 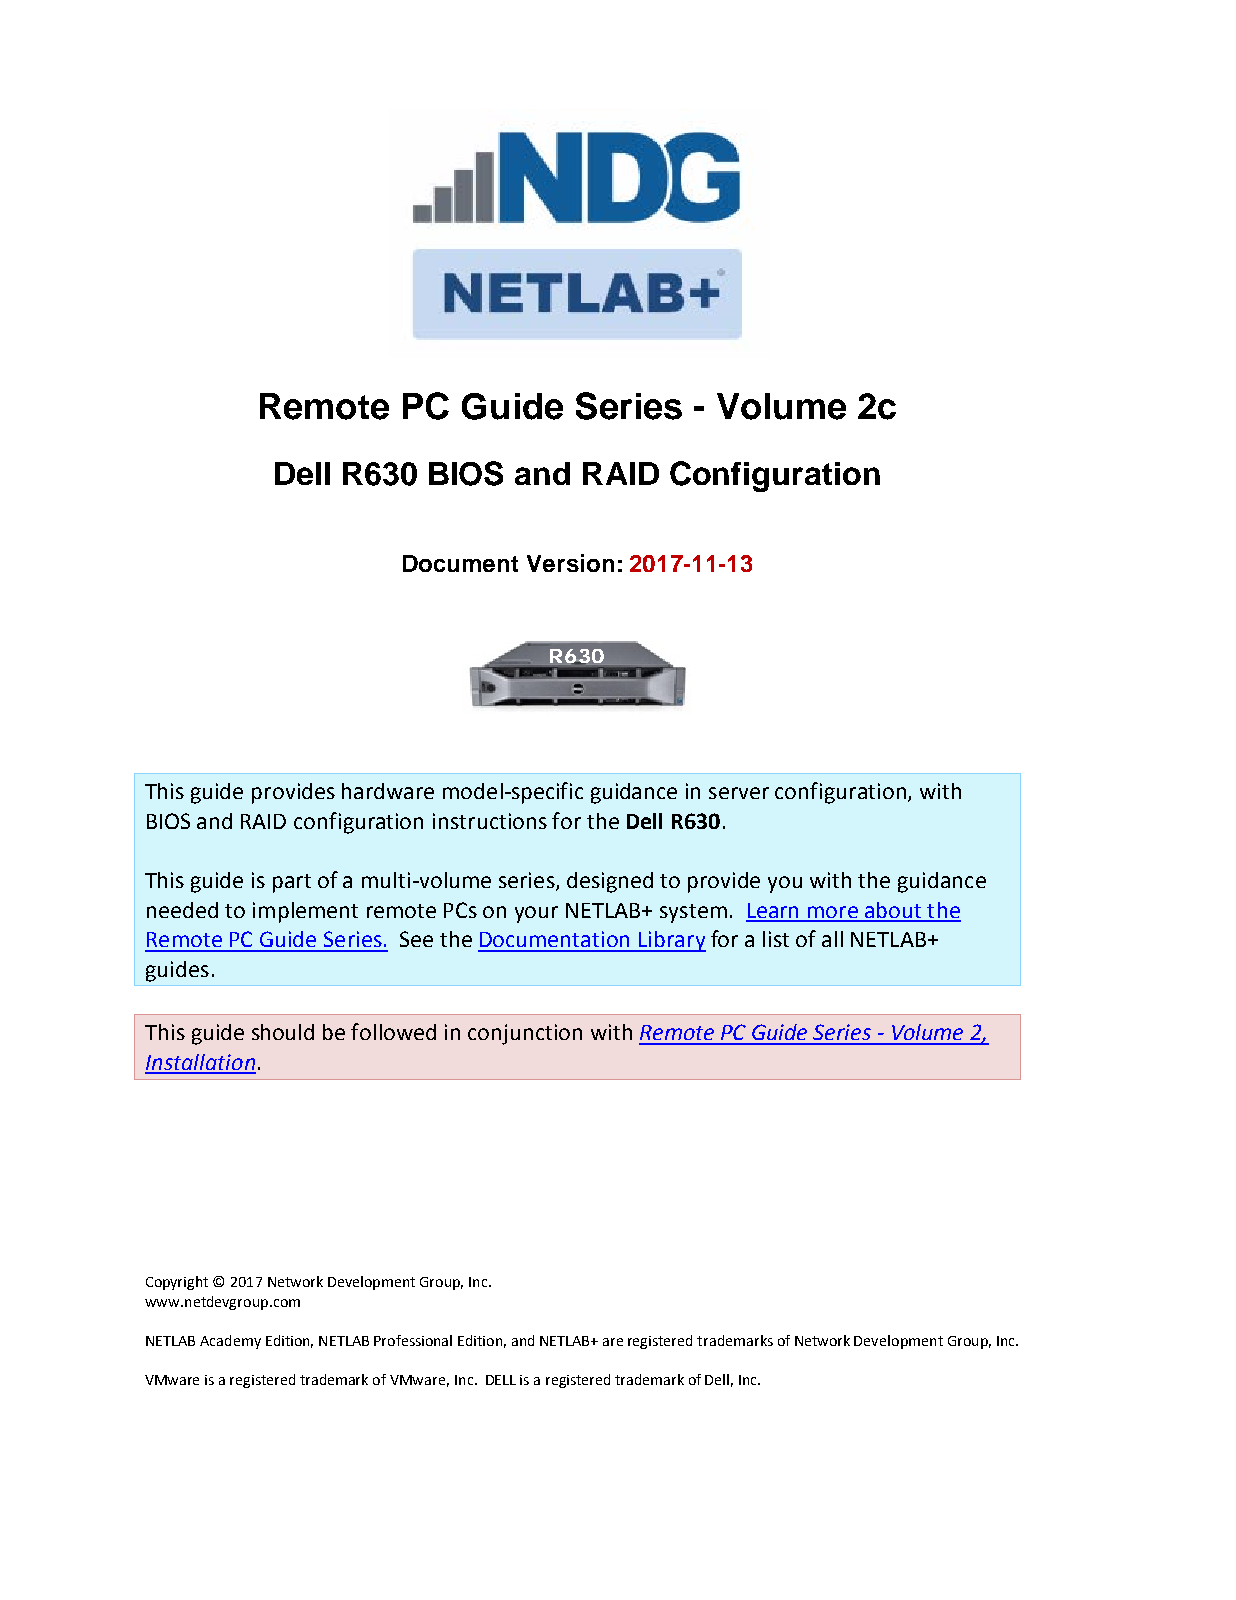 I want to click on server, so click(x=739, y=793).
